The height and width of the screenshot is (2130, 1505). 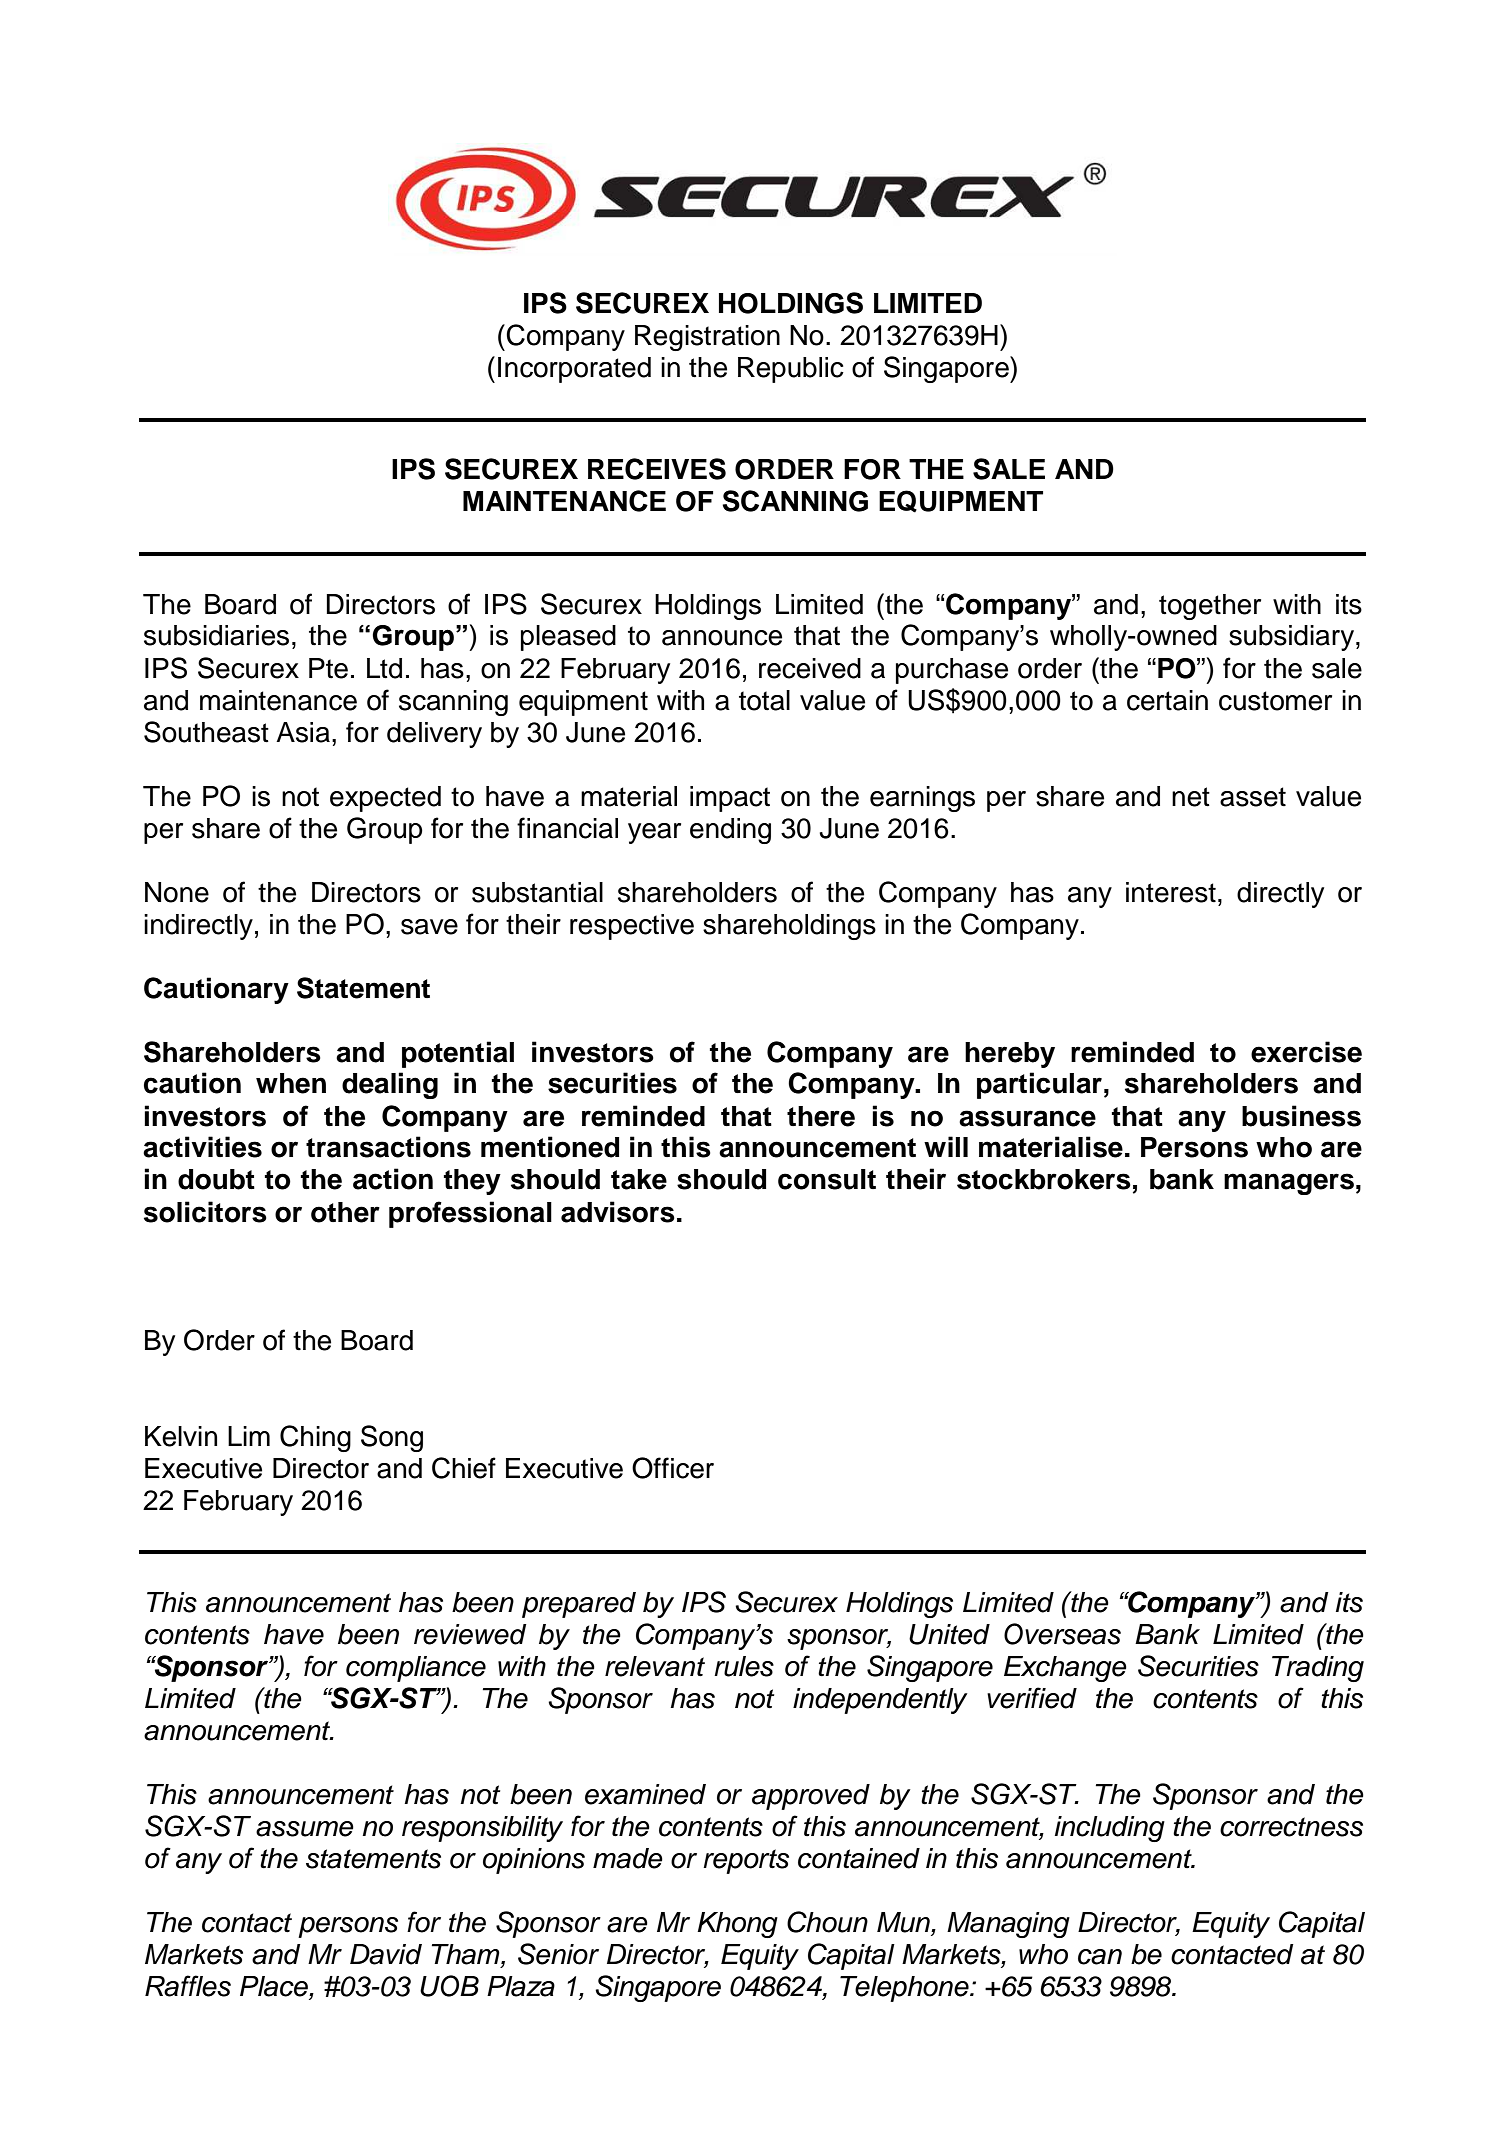 I want to click on other, so click(x=345, y=1212).
